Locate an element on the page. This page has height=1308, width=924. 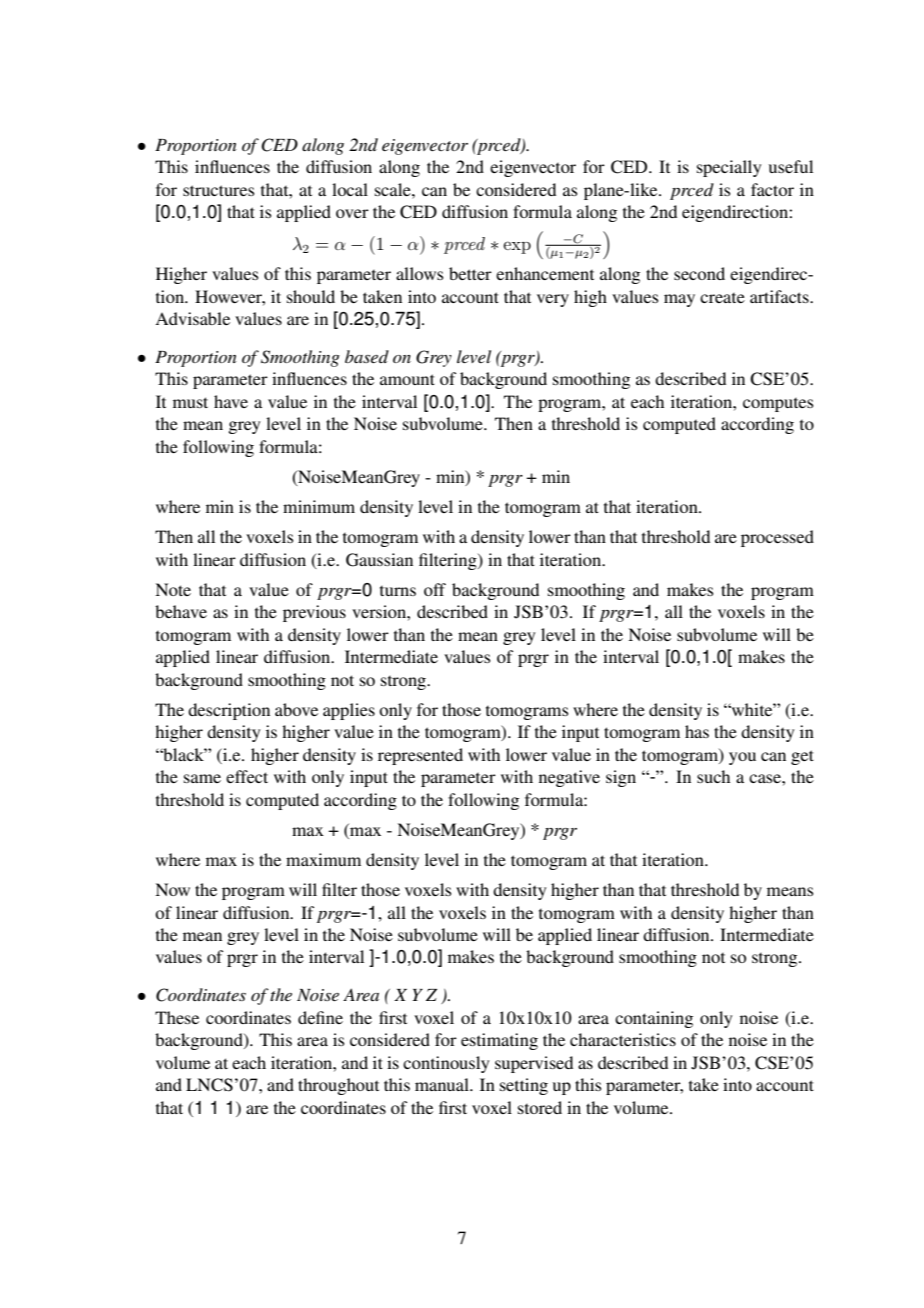
specially is located at coordinates (729, 168).
